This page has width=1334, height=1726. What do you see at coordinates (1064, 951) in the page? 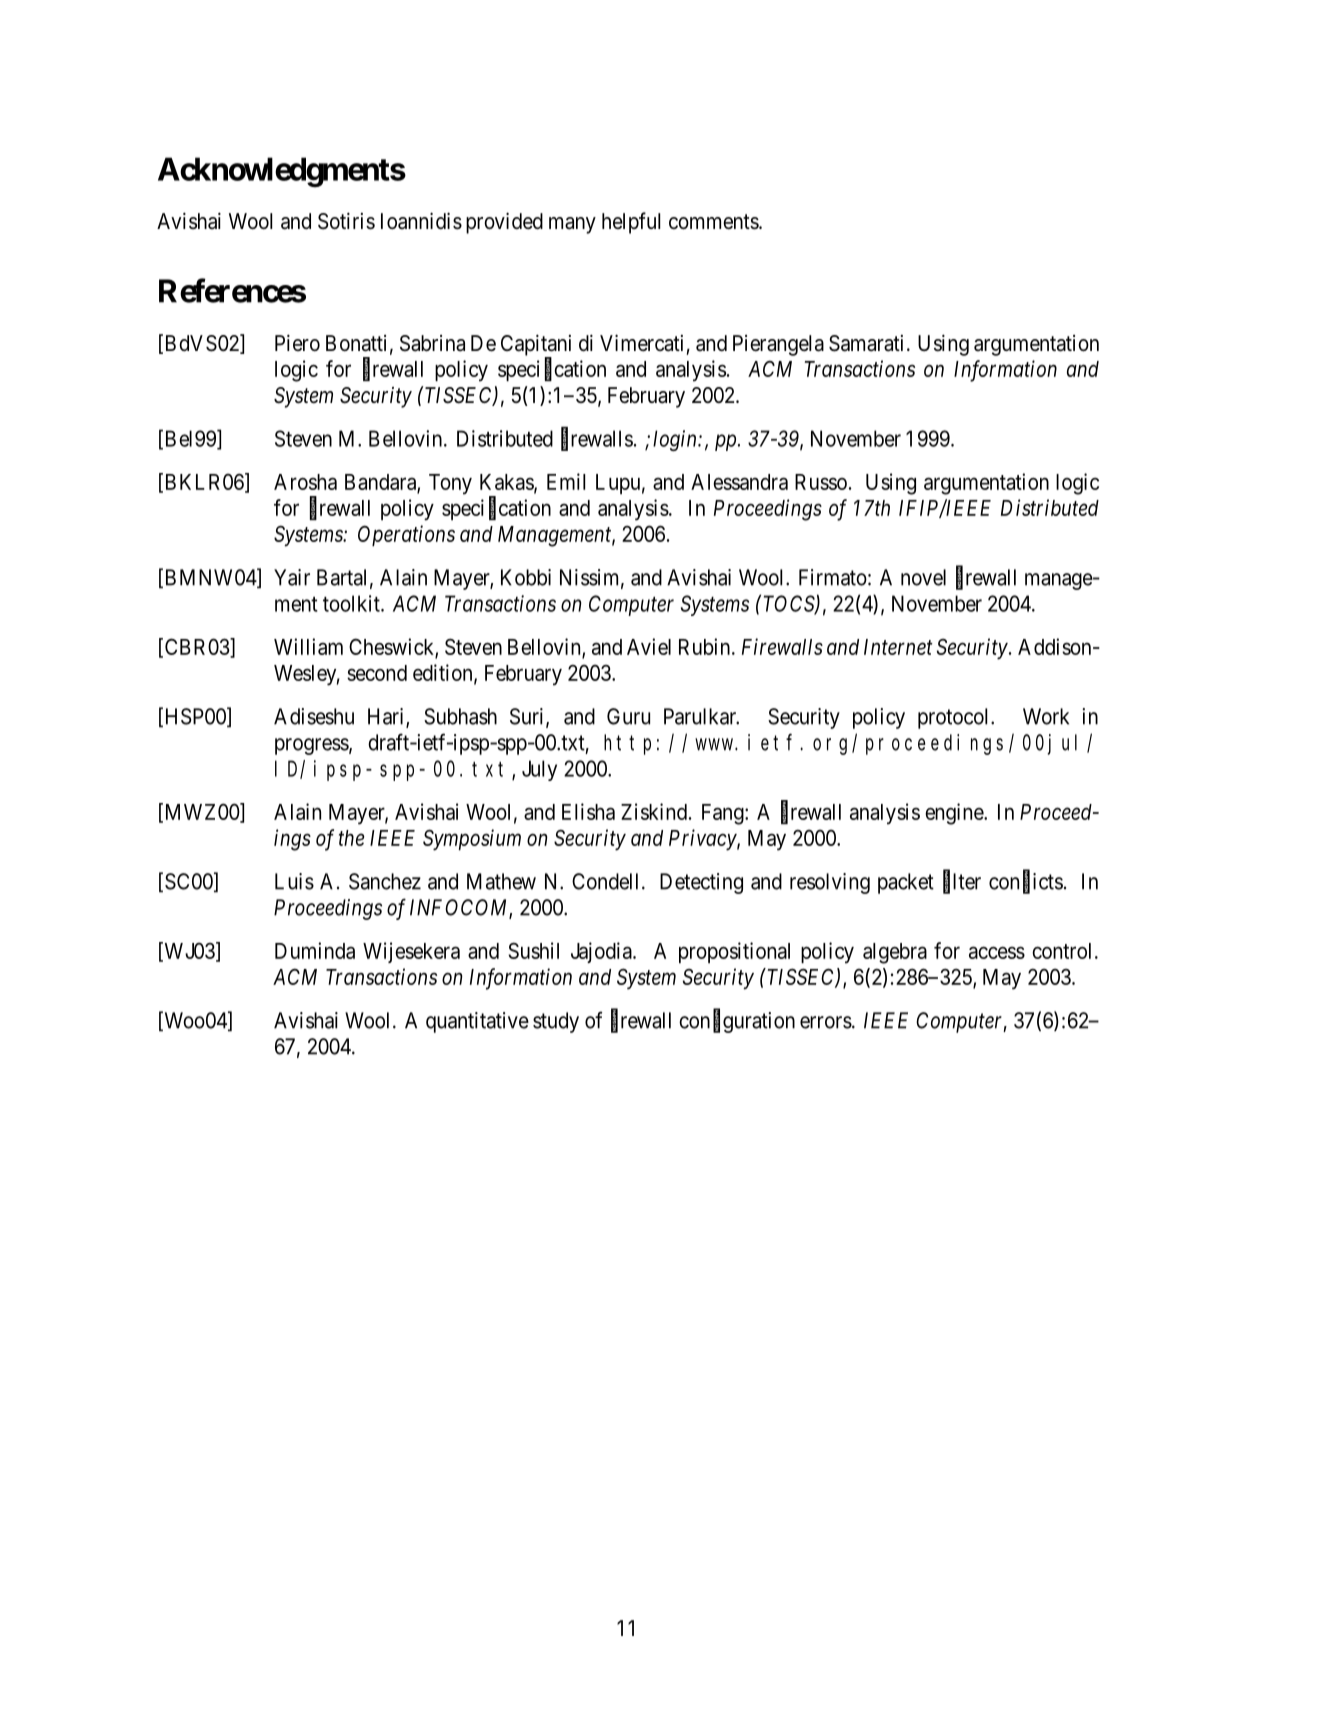
I see `control` at bounding box center [1064, 951].
